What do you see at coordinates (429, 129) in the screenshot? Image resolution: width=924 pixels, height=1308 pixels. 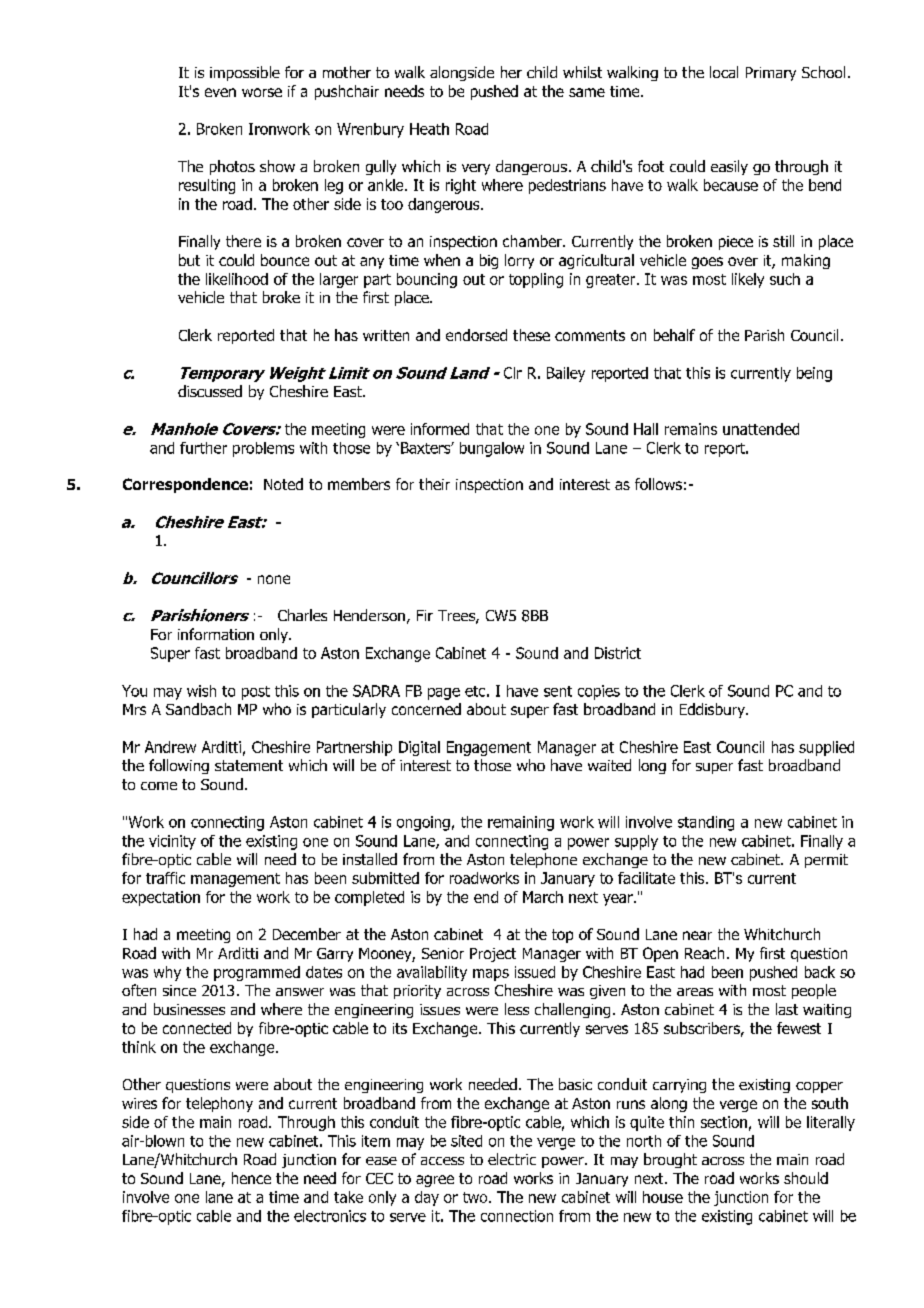 I see `Heath` at bounding box center [429, 129].
